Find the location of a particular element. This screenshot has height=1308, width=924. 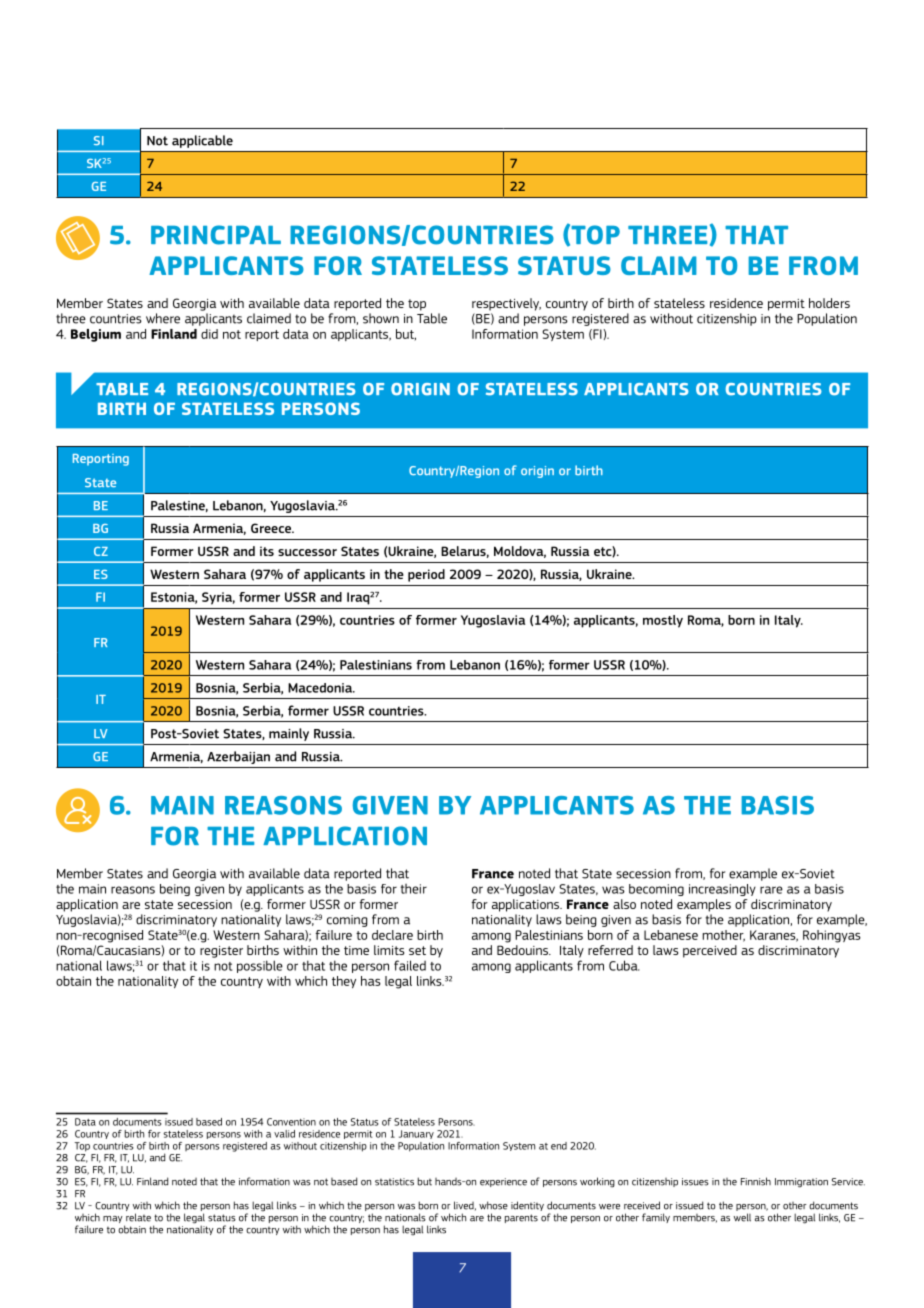

mostly is located at coordinates (663, 621).
